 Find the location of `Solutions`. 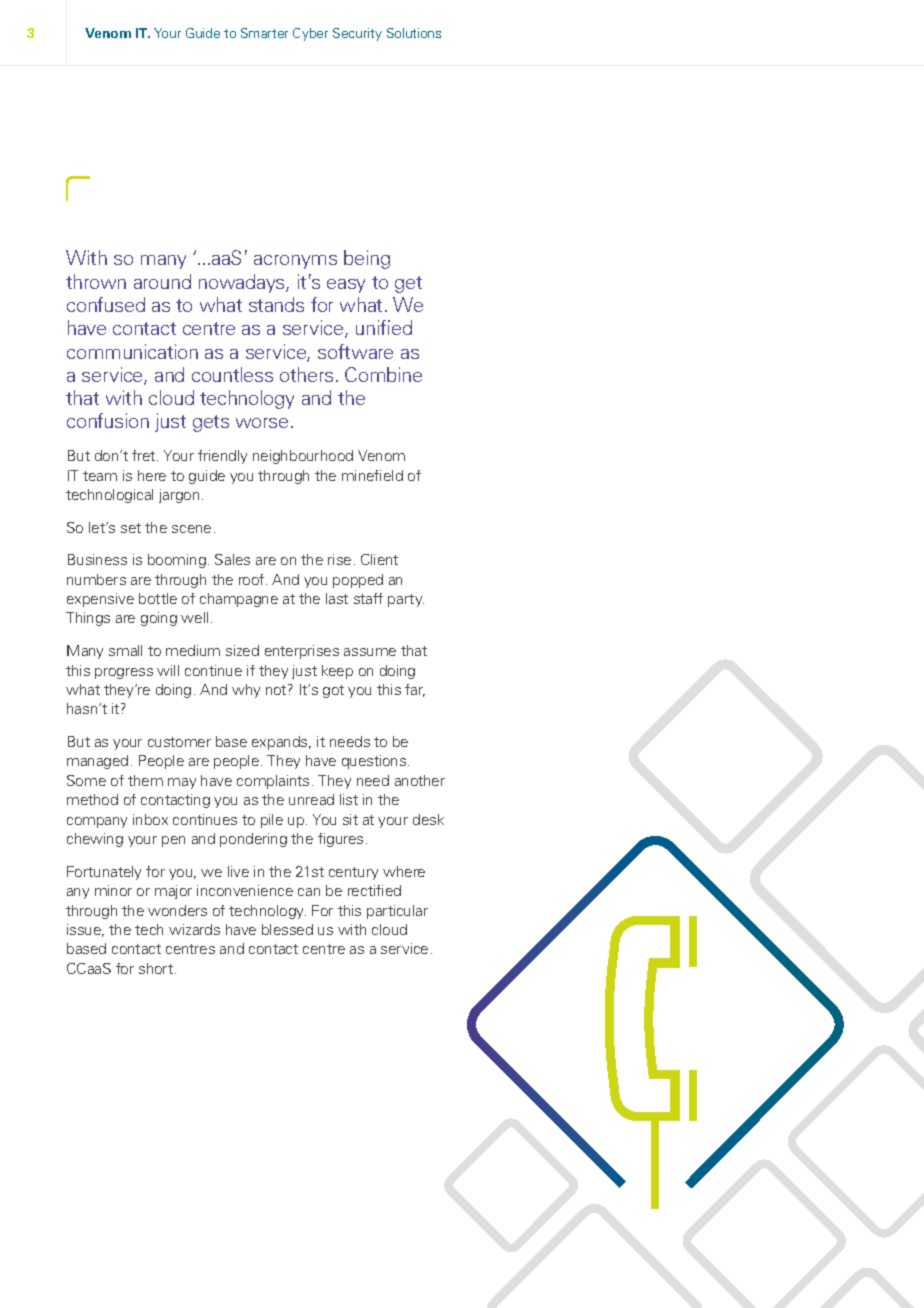

Solutions is located at coordinates (414, 33).
